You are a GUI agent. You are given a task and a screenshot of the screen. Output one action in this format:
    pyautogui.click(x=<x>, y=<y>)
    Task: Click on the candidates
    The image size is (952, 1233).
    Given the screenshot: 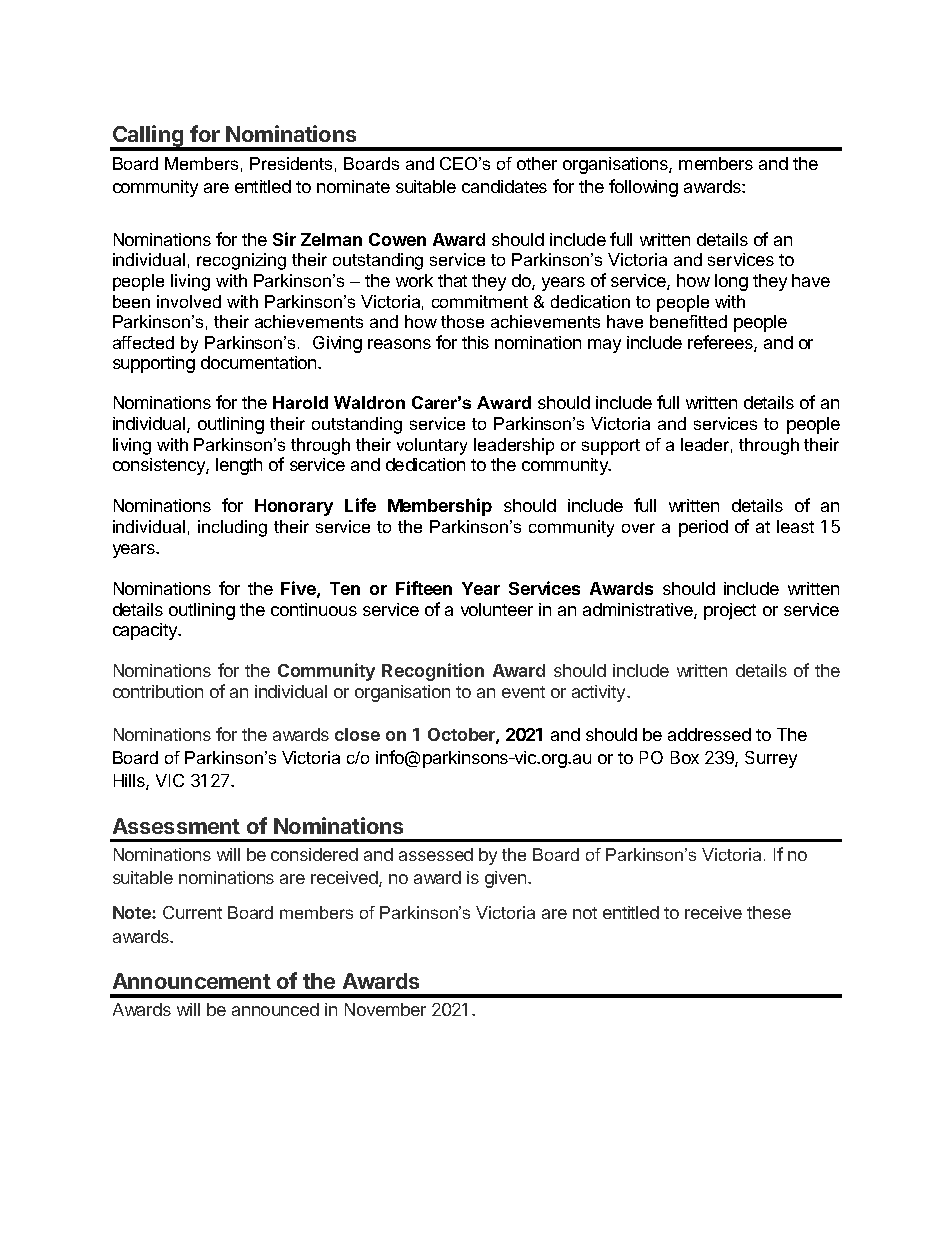 What is the action you would take?
    pyautogui.click(x=504, y=186)
